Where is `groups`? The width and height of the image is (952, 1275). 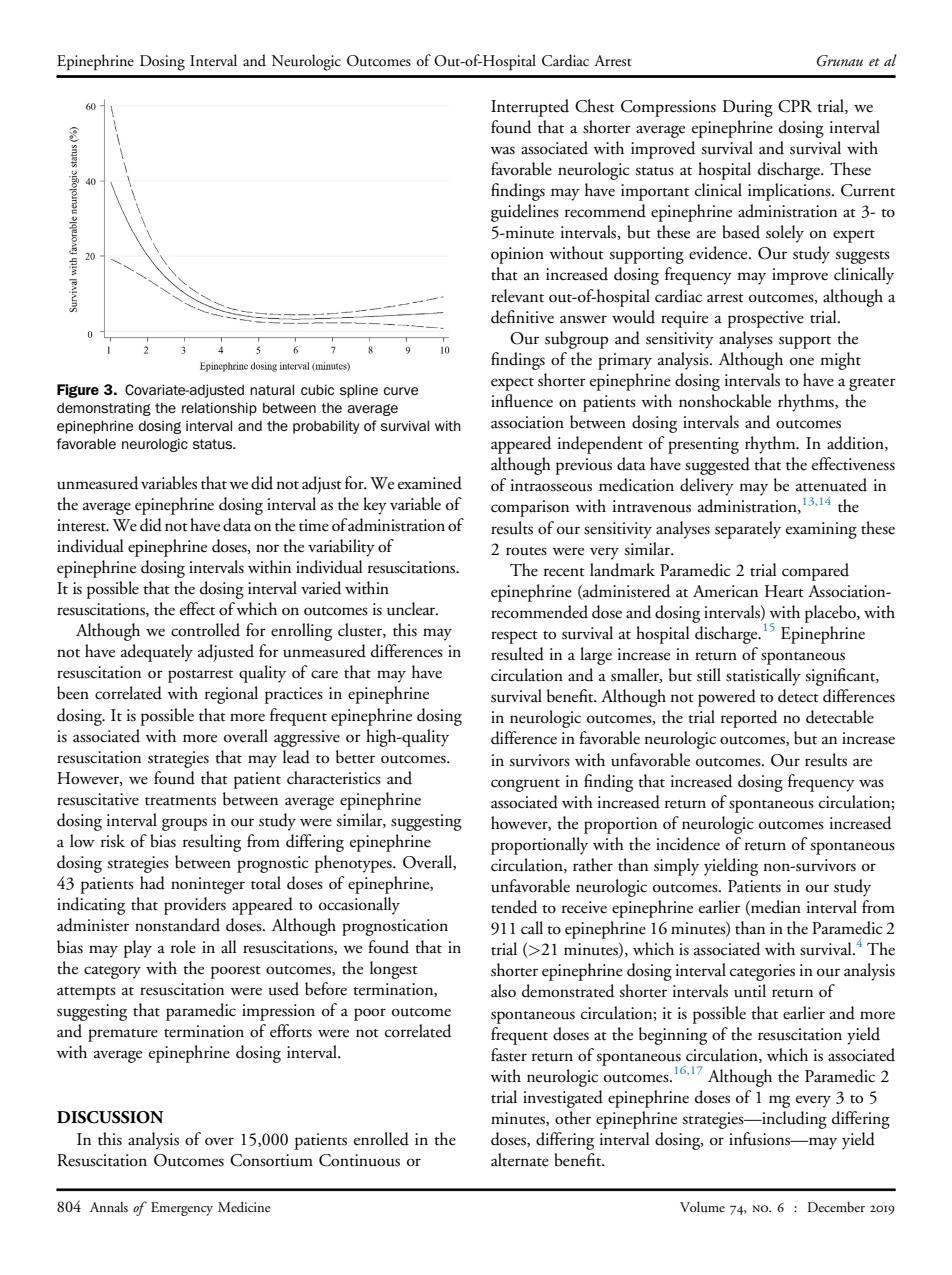 groups is located at coordinates (184, 824).
